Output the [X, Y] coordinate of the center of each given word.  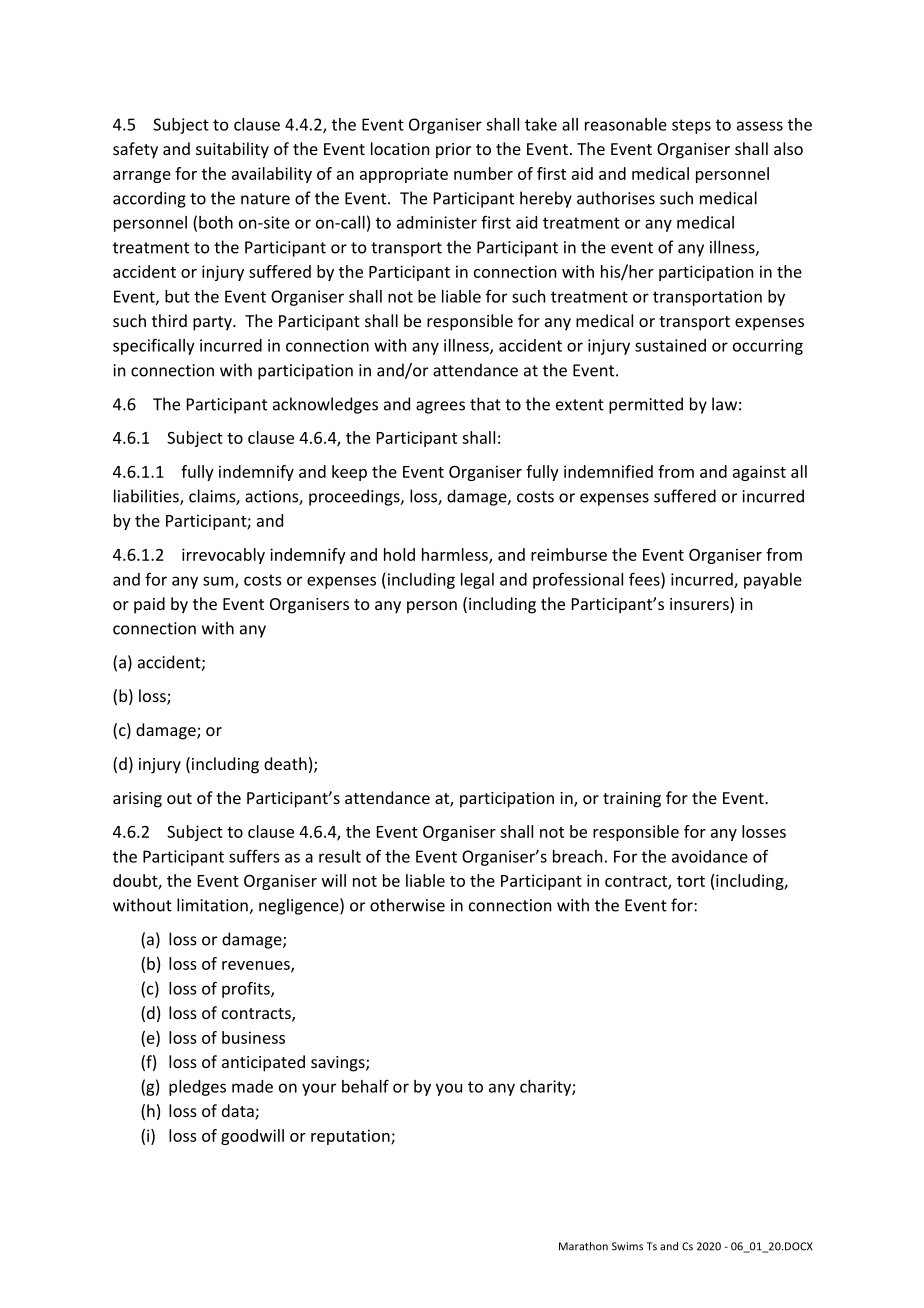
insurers [700, 605]
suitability [232, 150]
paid [149, 605]
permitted [646, 405]
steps [691, 126]
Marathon [583, 1246]
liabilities [147, 497]
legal [477, 581]
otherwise [407, 905]
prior [453, 151]
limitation [213, 906]
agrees [440, 407]
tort [691, 881]
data [239, 1112]
